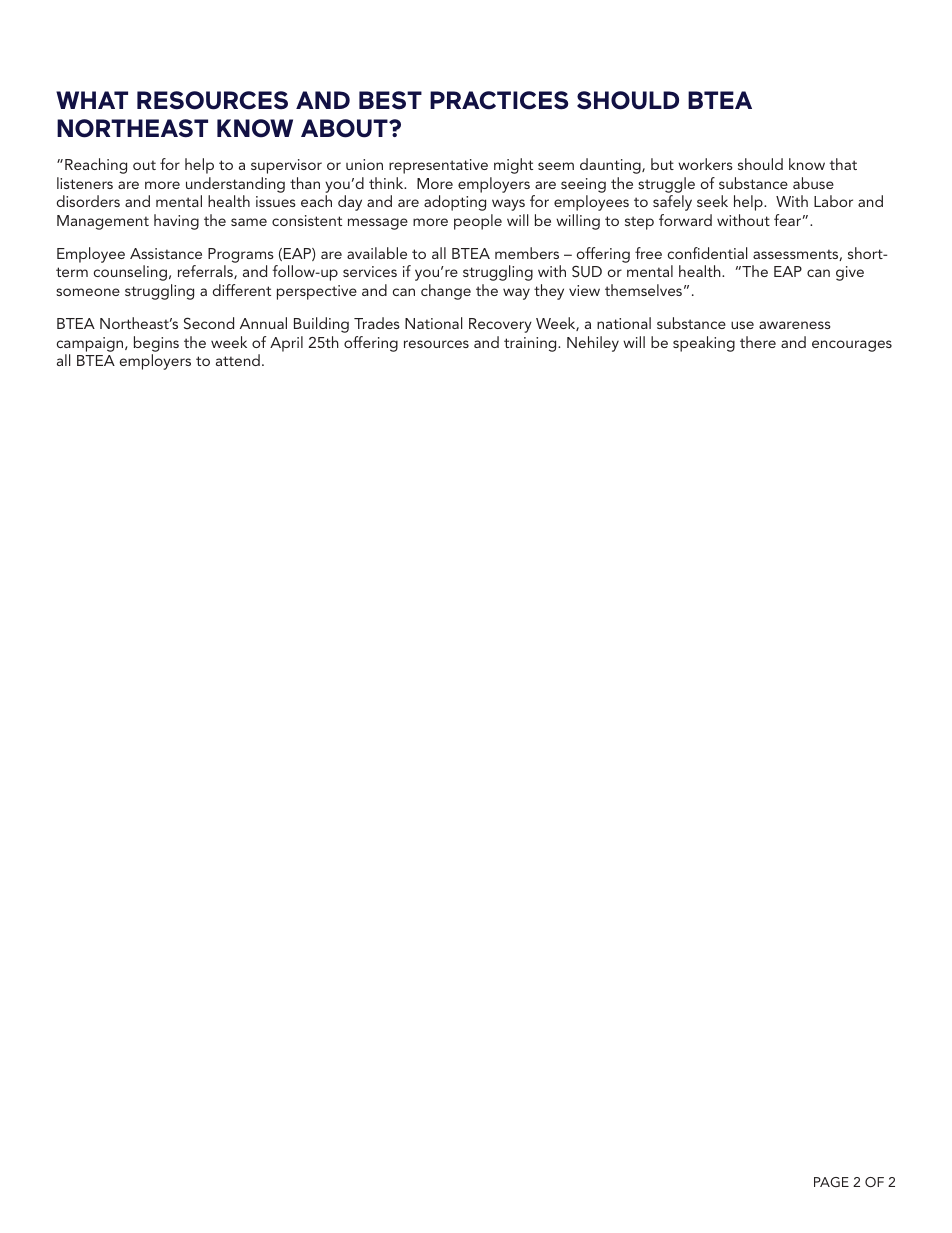 Image resolution: width=952 pixels, height=1233 pixels. I want to click on begins, so click(156, 344).
